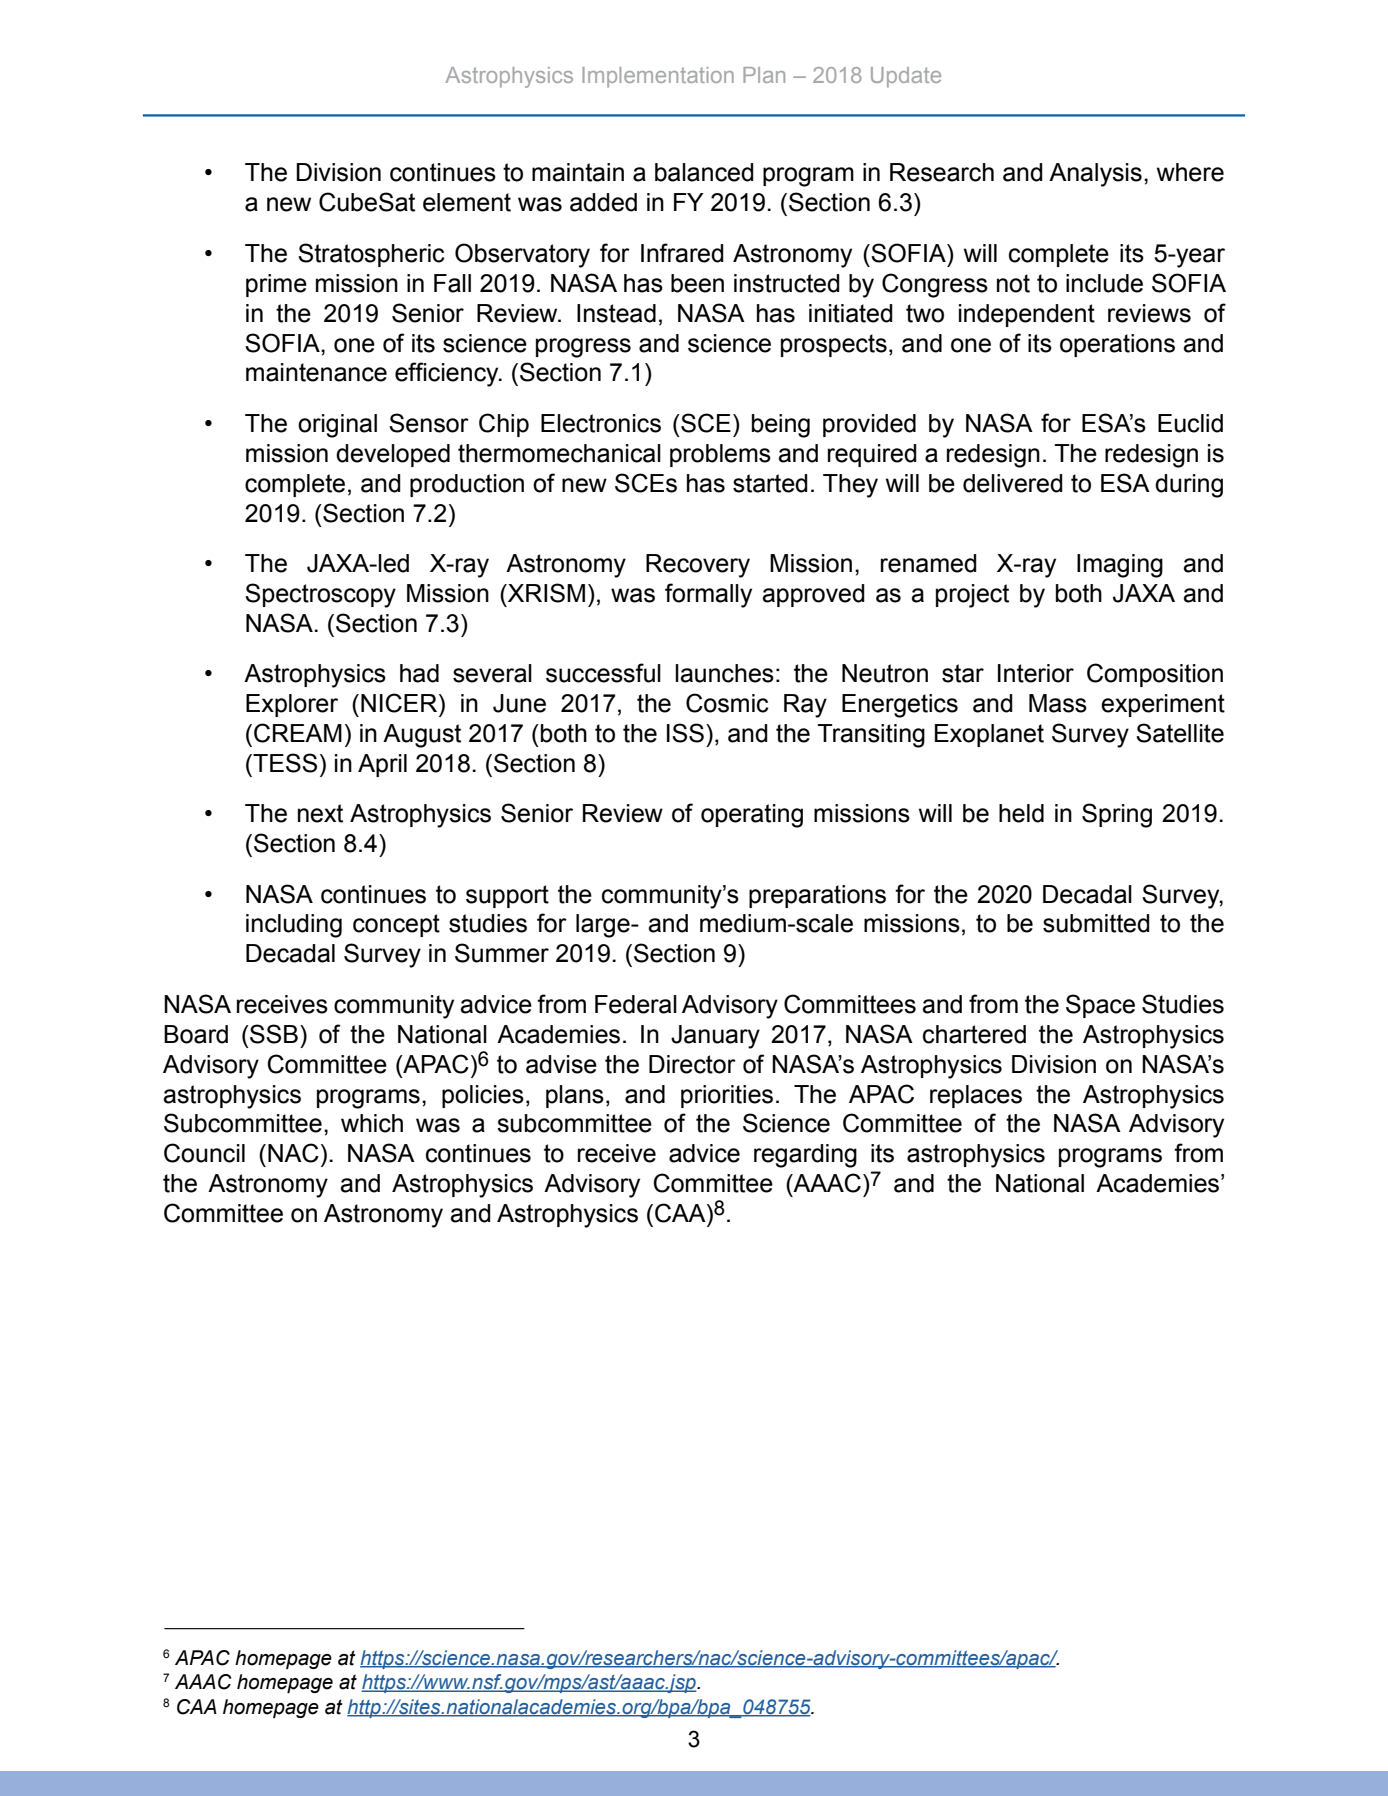 Image resolution: width=1388 pixels, height=1796 pixels. Describe the element at coordinates (1021, 813) in the screenshot. I see `held` at that location.
